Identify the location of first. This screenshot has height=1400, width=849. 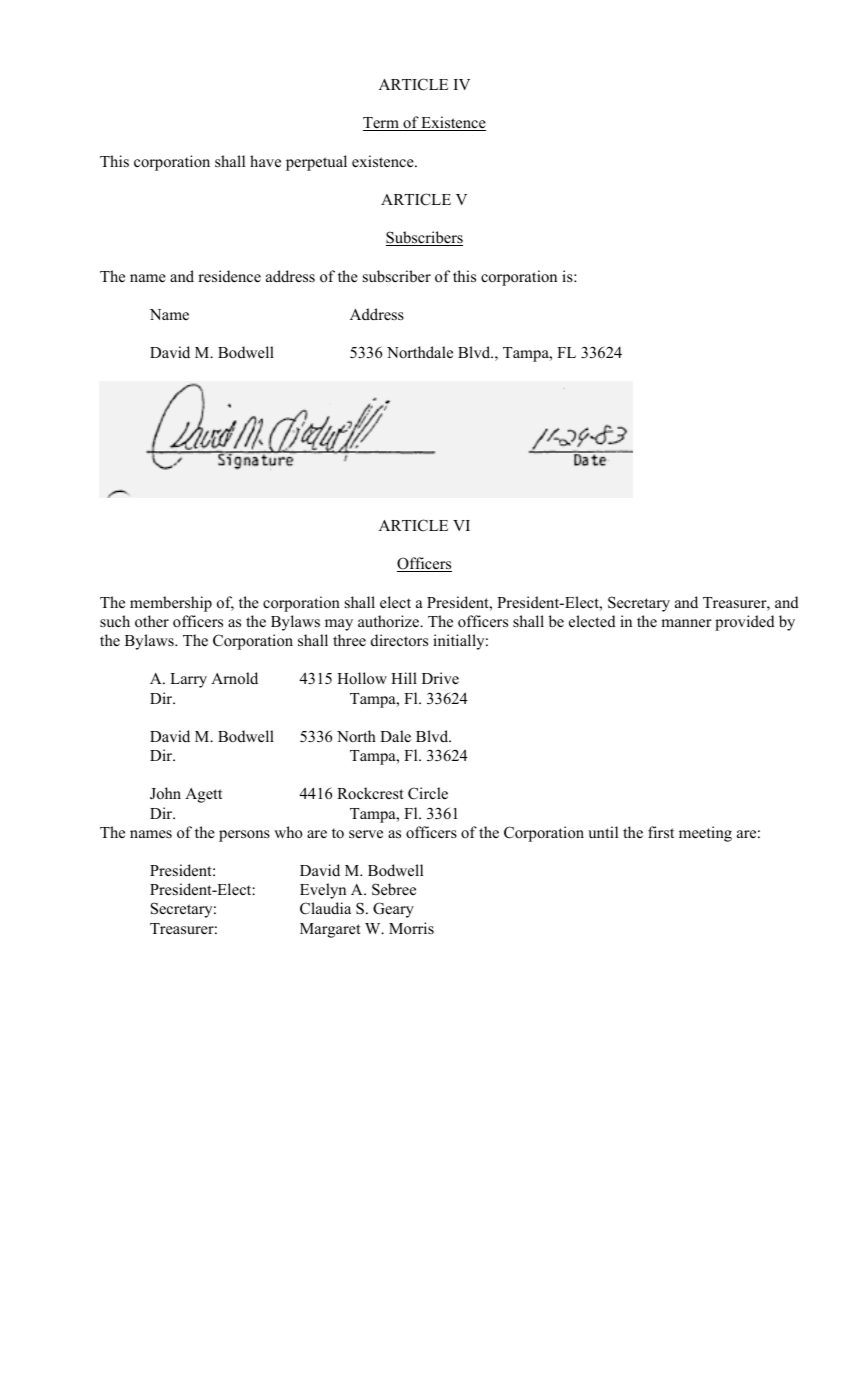
(661, 832).
